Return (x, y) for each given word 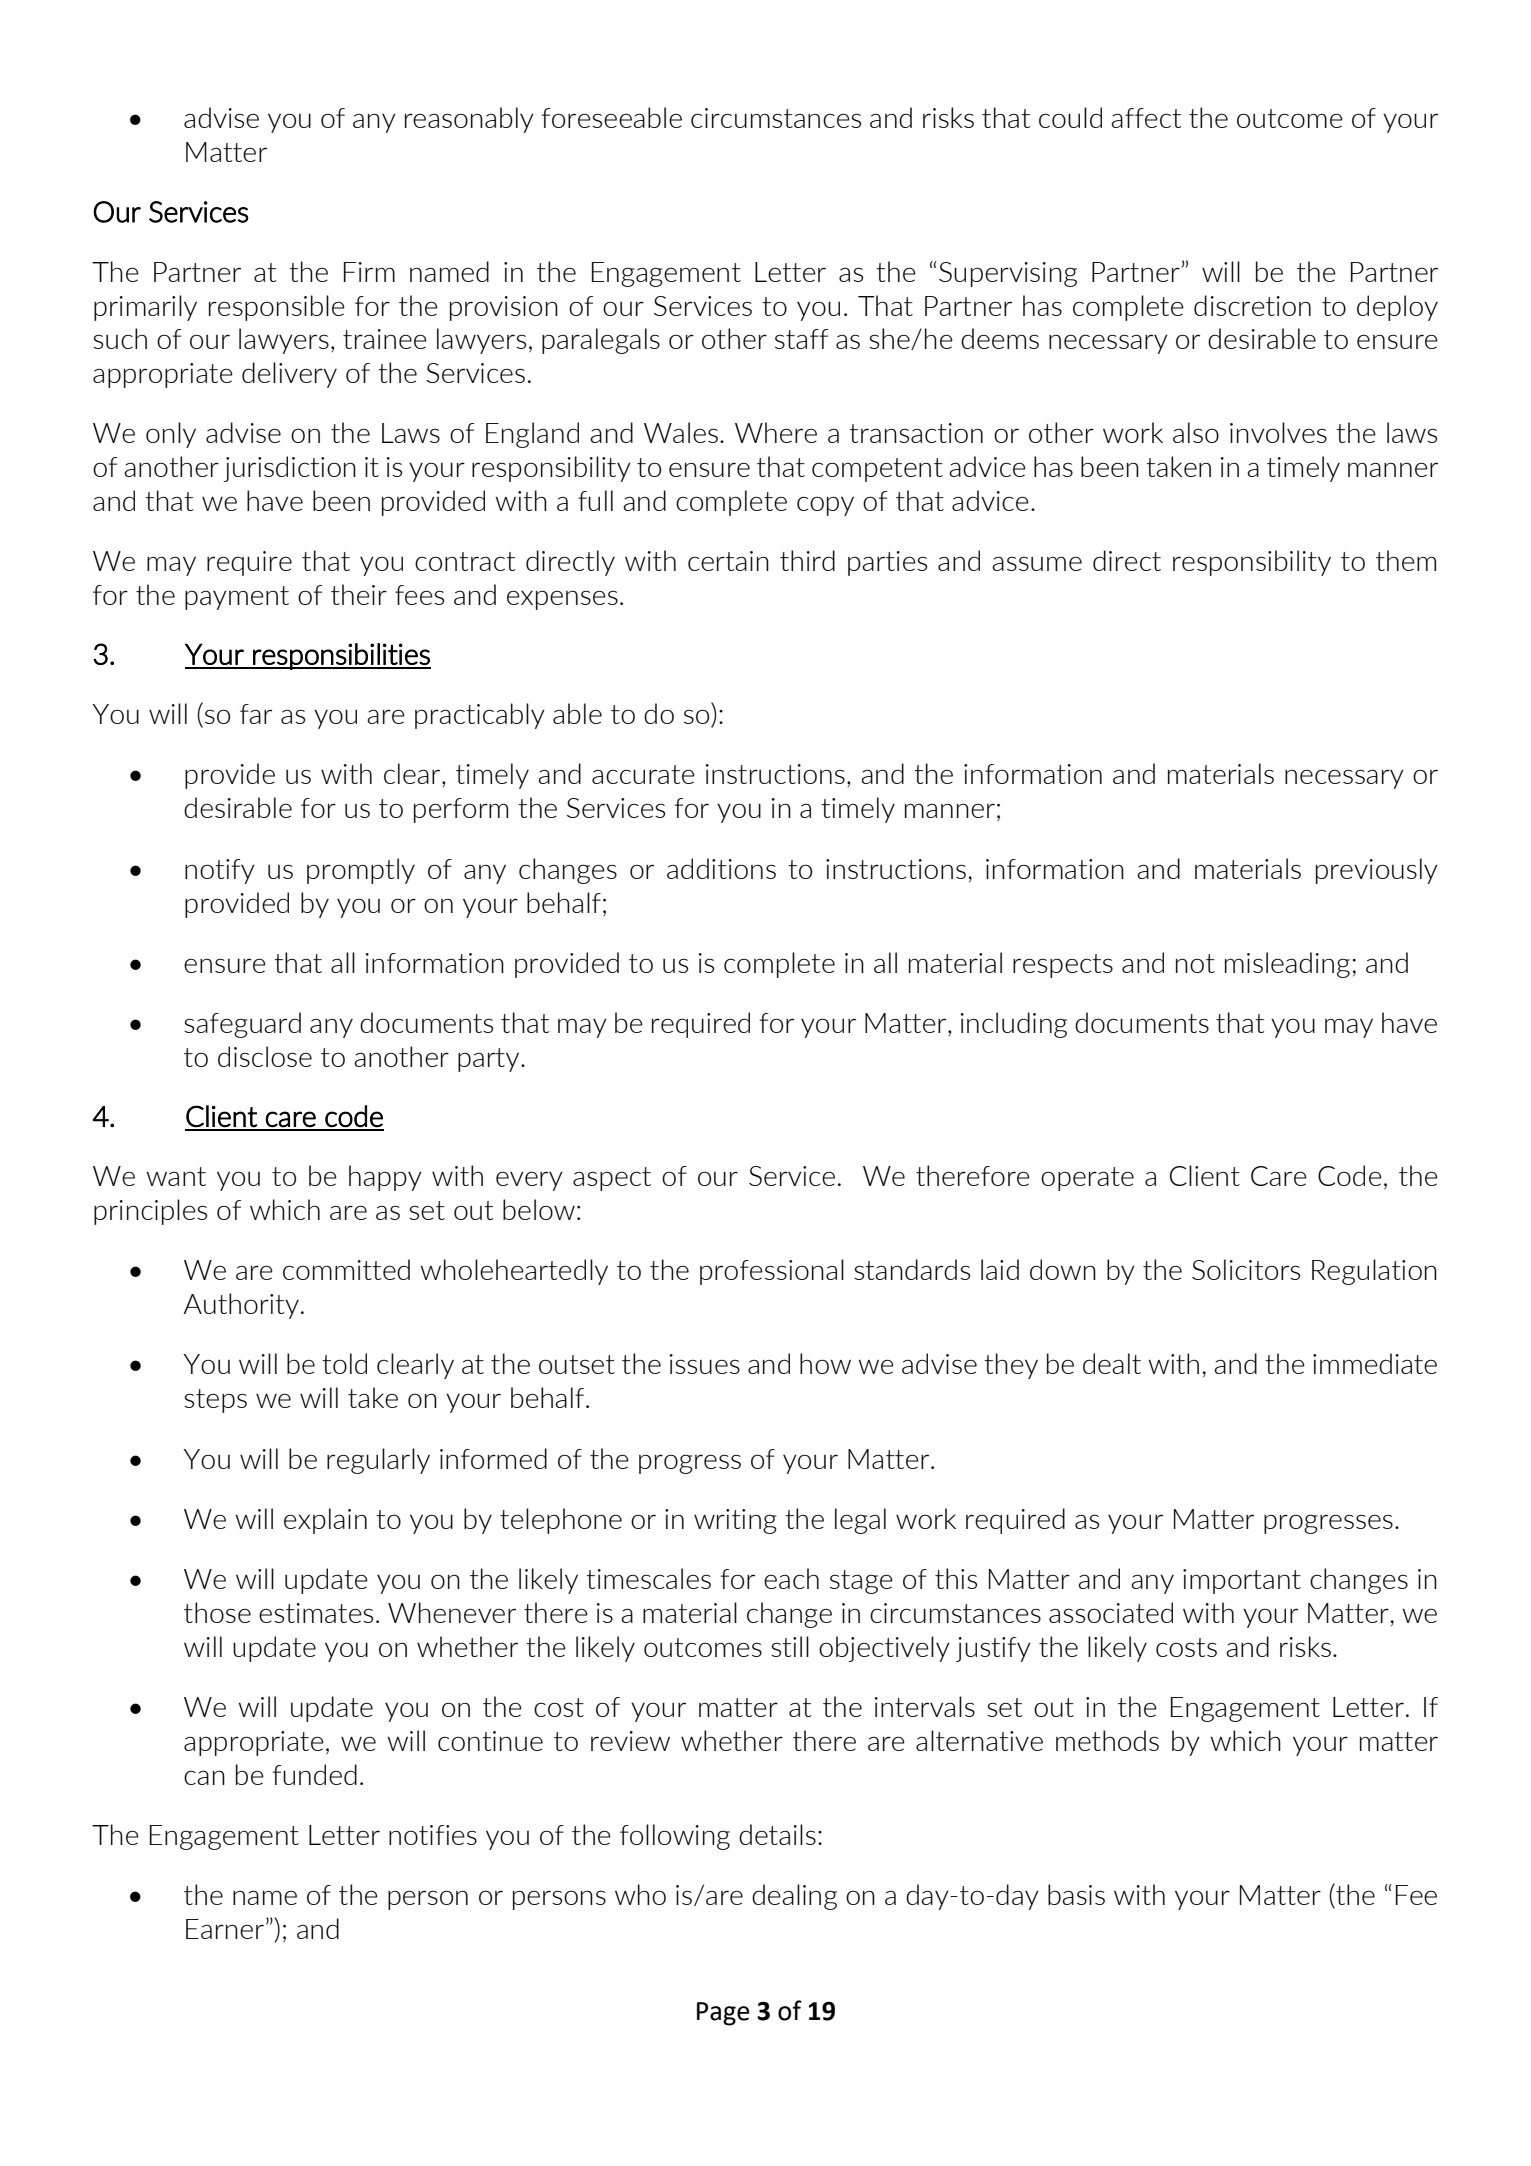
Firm (369, 272)
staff (801, 339)
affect (1146, 118)
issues (705, 1364)
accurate (643, 774)
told (344, 1363)
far (256, 714)
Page (723, 2014)
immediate (1375, 1363)
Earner (225, 1929)
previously (1377, 871)
